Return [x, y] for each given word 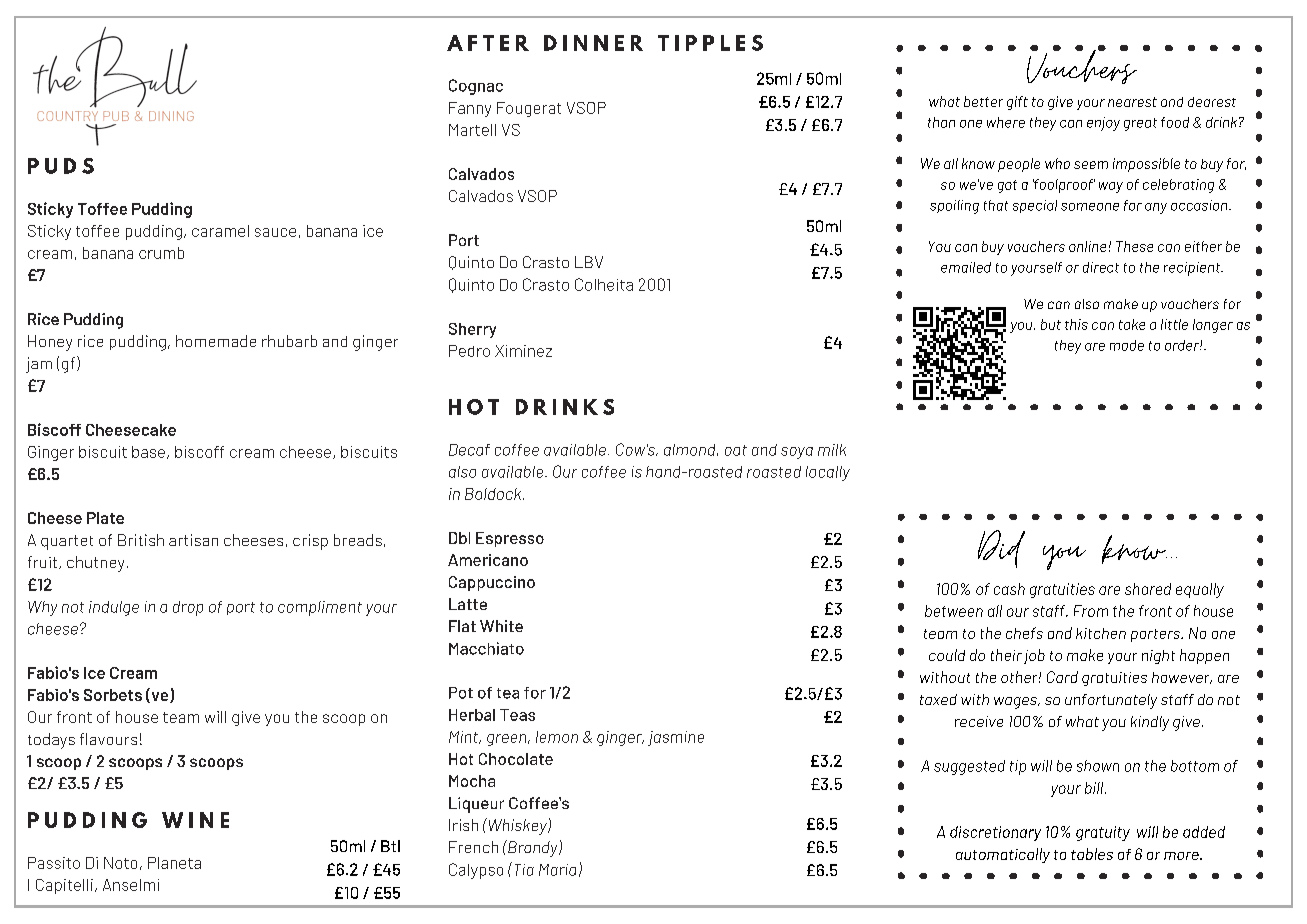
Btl [390, 846]
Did [1001, 549]
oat [736, 450]
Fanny [470, 109]
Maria [557, 870]
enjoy [1103, 124]
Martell [472, 130]
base [148, 452]
